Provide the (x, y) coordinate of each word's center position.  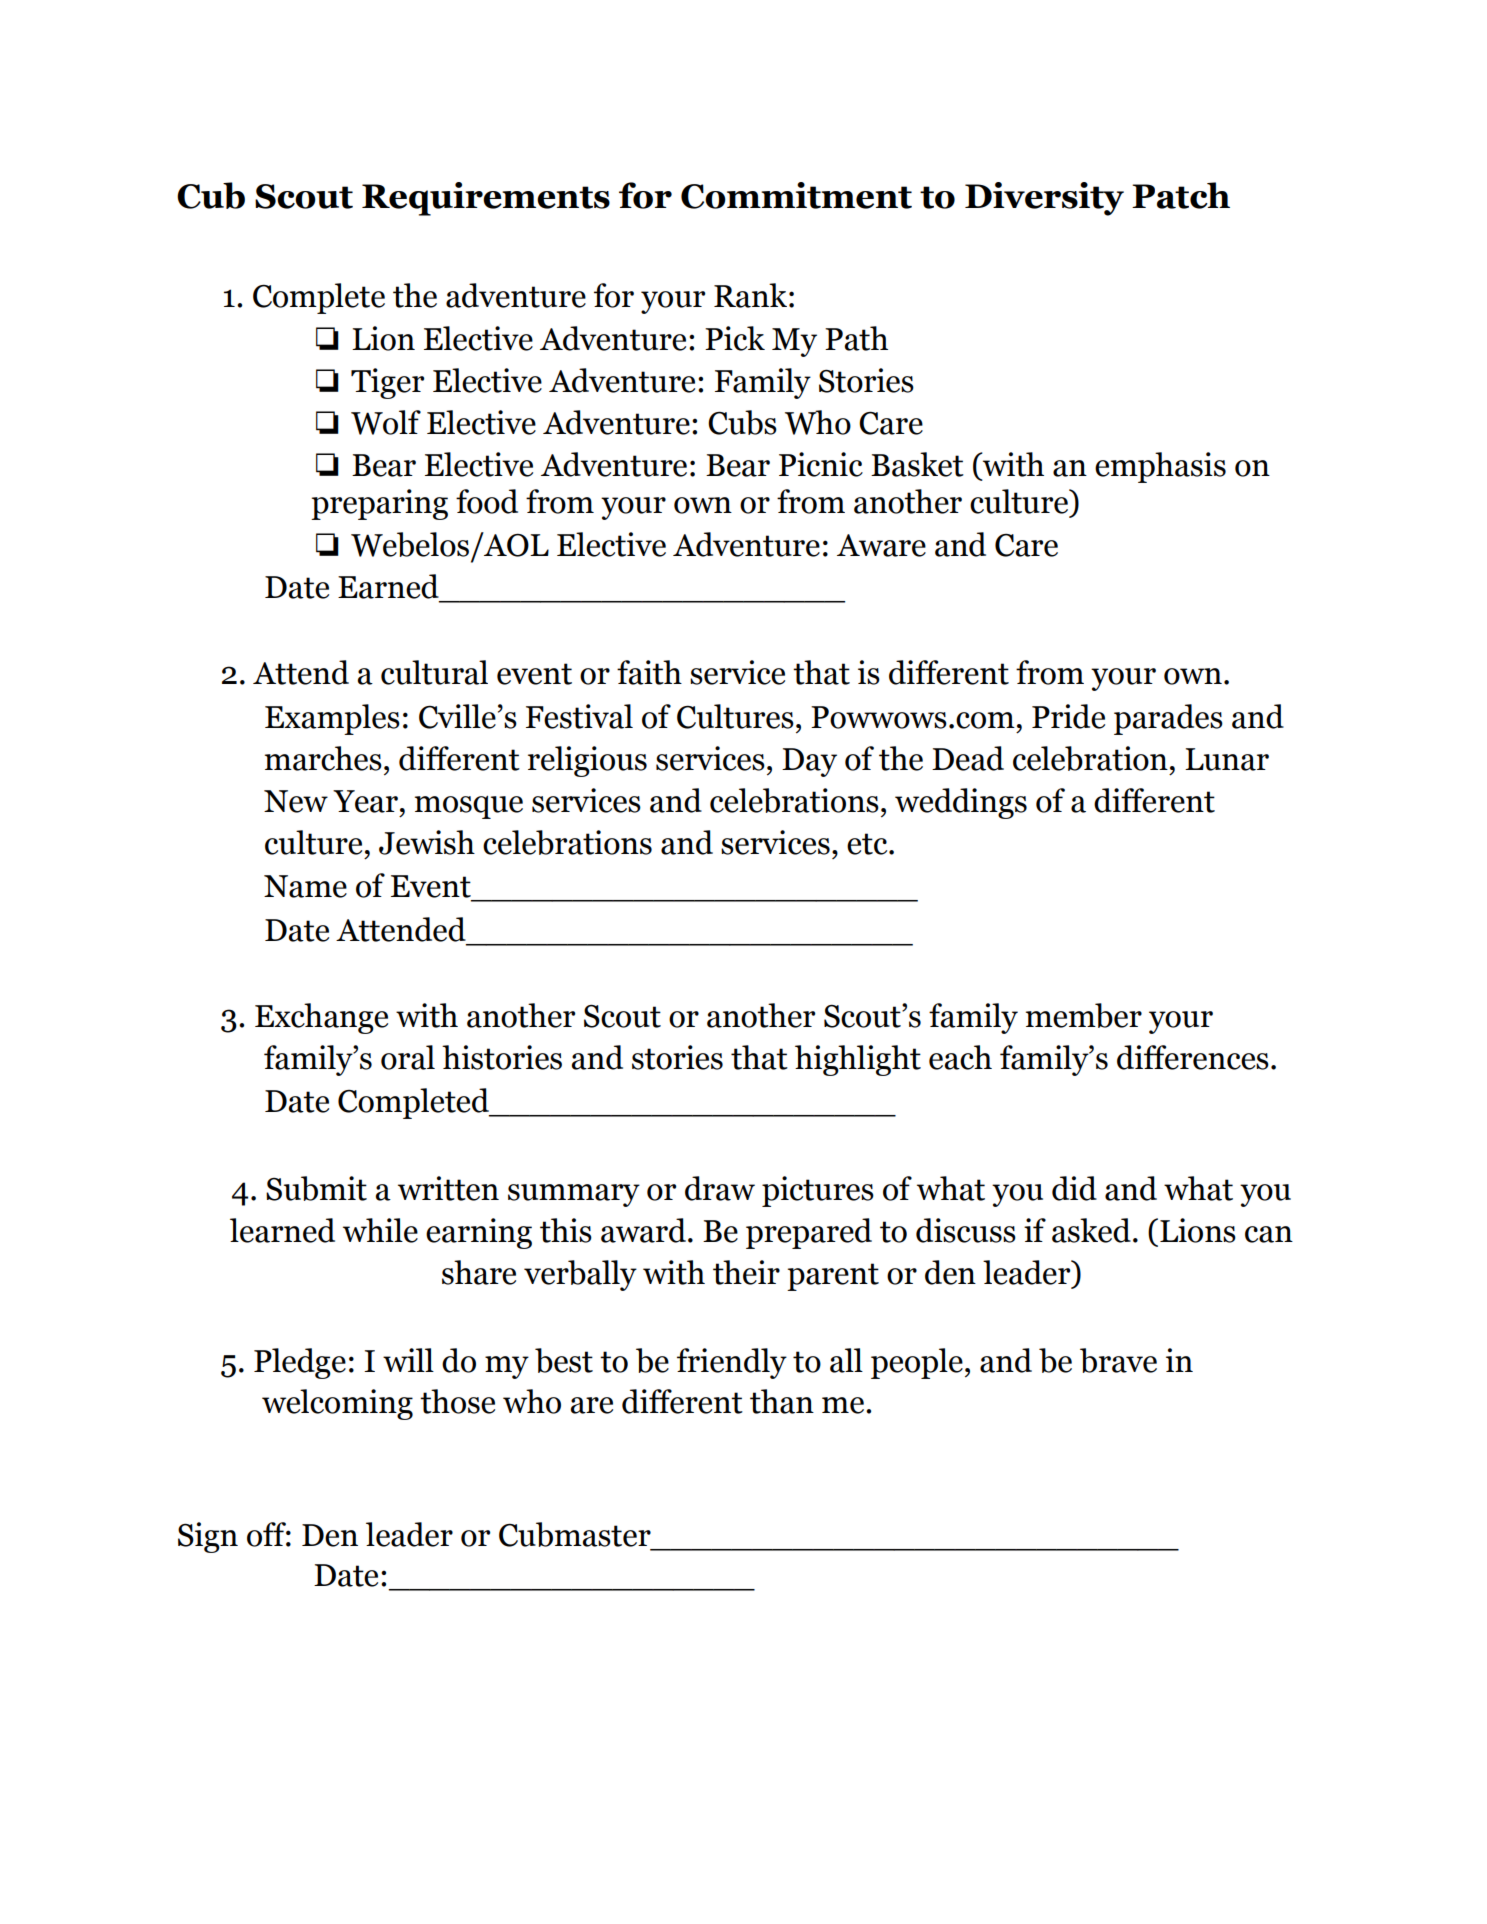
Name (305, 886)
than (782, 1401)
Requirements (486, 199)
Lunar (1227, 759)
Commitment (796, 195)
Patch (1181, 195)
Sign (208, 1537)
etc (868, 844)
